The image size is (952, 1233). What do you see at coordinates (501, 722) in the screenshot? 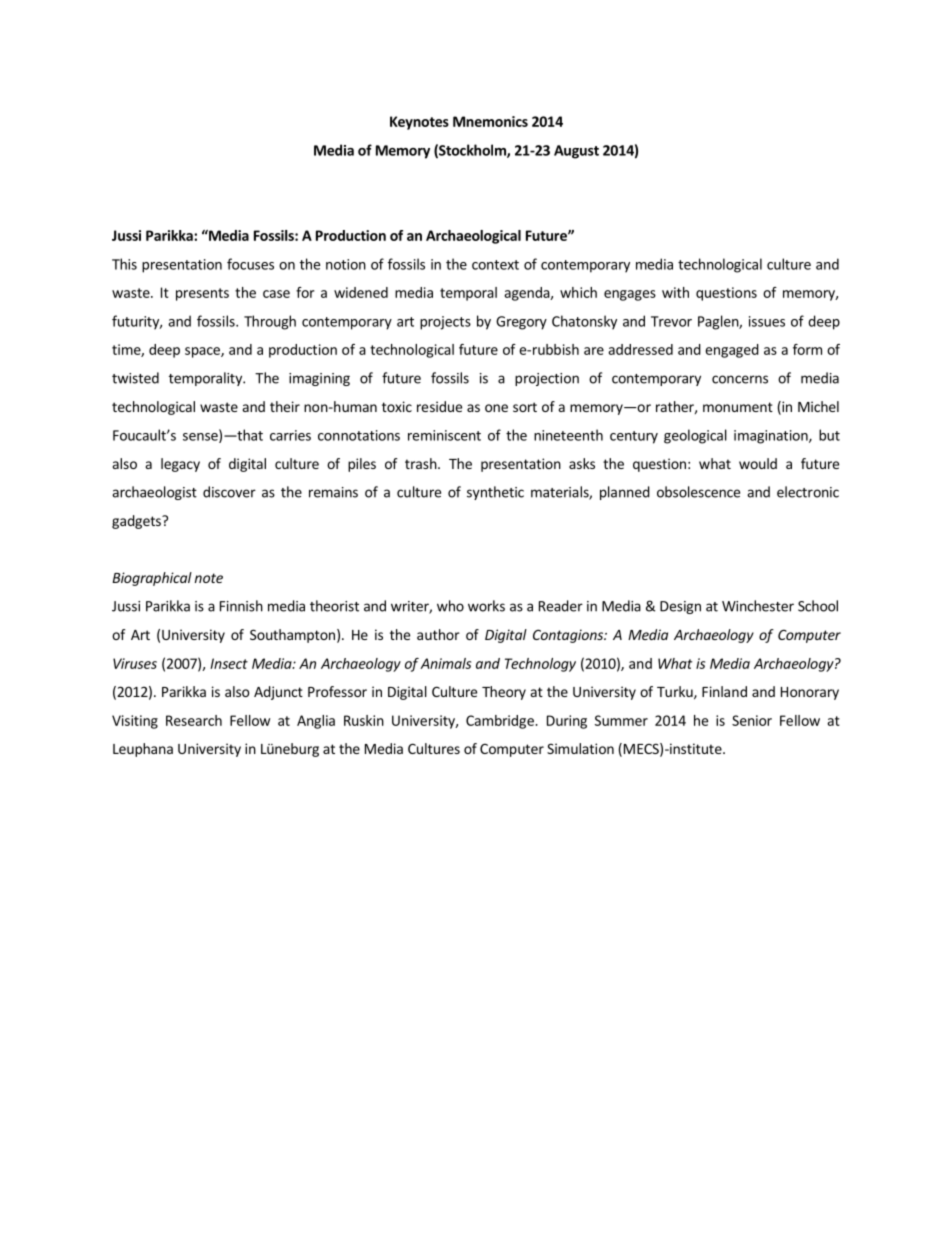
I see `Cambridge` at bounding box center [501, 722].
